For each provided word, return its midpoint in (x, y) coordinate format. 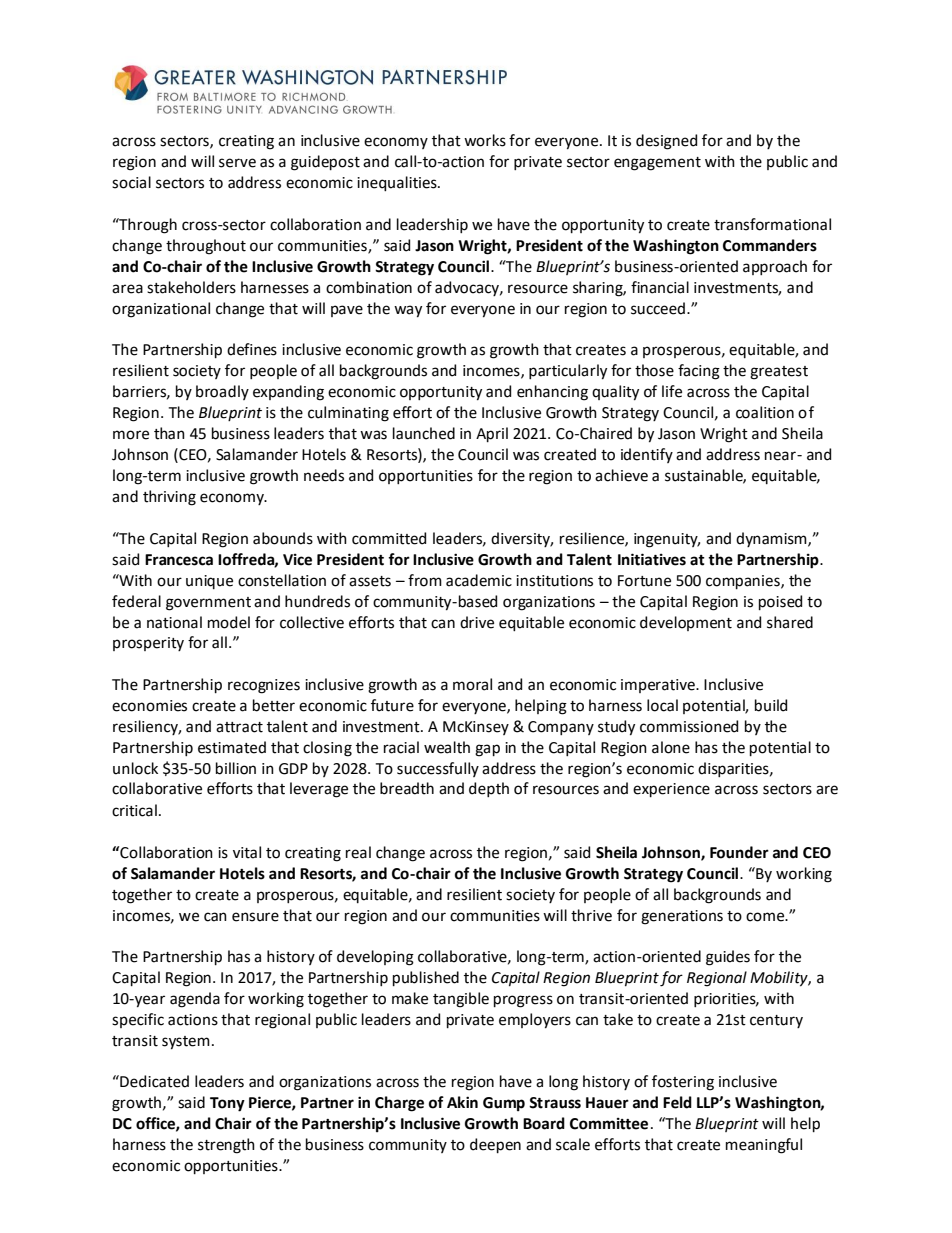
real (358, 852)
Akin (462, 1102)
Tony (227, 1104)
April (492, 434)
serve (237, 163)
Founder (739, 852)
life (672, 391)
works (485, 140)
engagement (657, 164)
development (686, 623)
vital (247, 852)
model (229, 622)
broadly (222, 392)
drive (477, 622)
